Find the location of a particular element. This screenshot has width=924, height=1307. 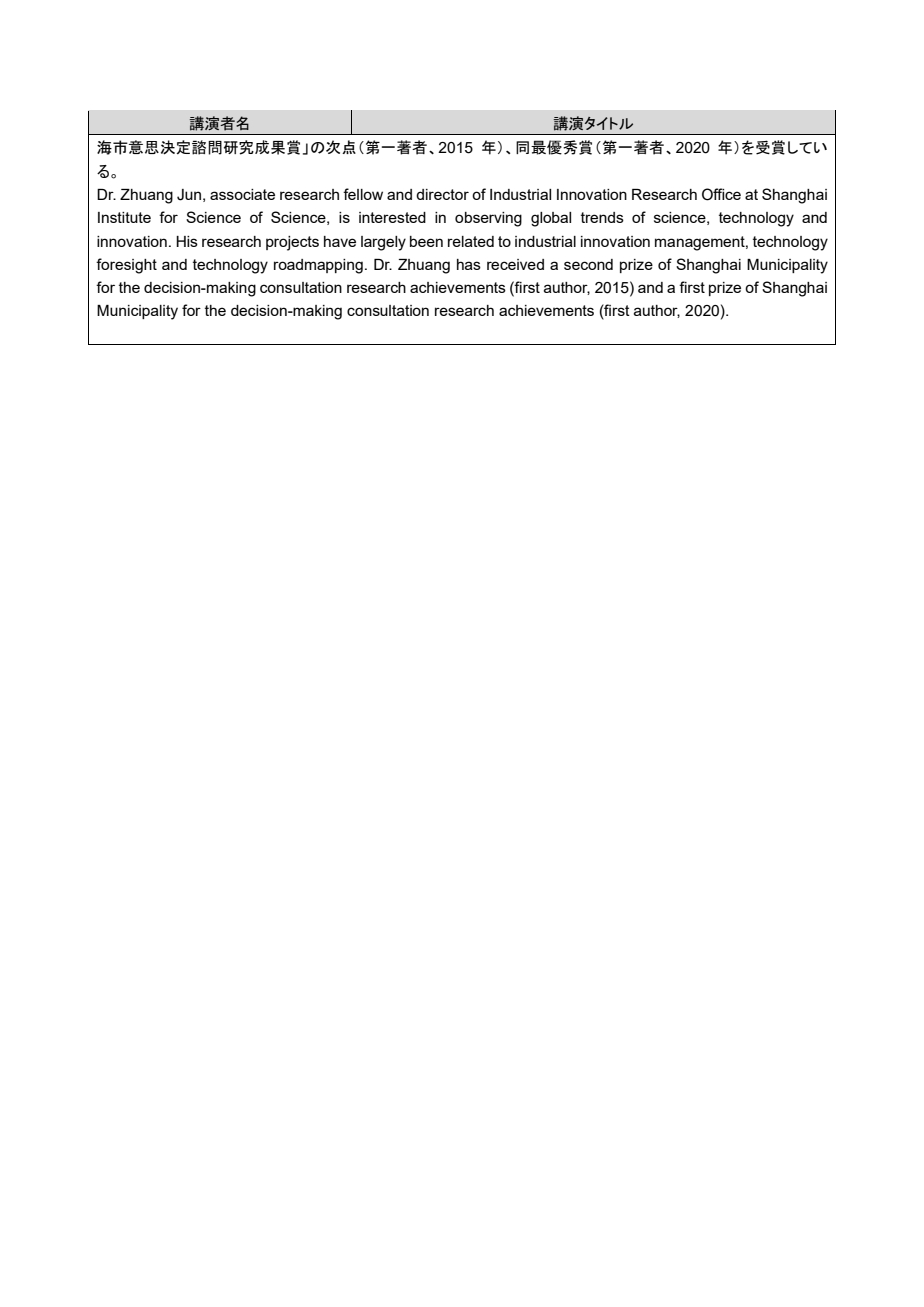

trends is located at coordinates (602, 217).
